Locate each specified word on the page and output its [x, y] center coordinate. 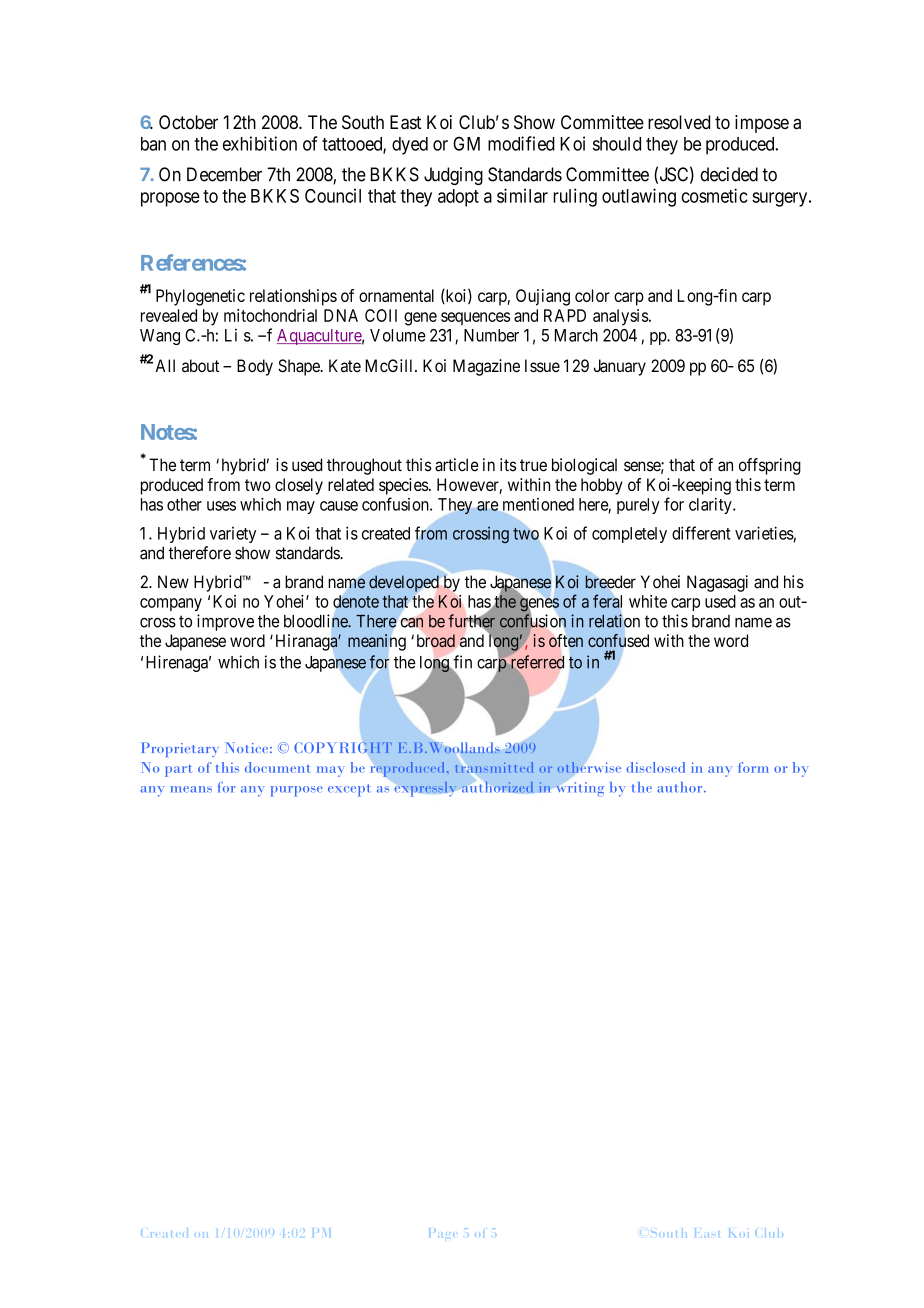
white [648, 601]
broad [436, 640]
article [456, 465]
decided [729, 174]
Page [441, 1233]
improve [225, 622]
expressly [425, 789]
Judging [453, 176]
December [224, 174]
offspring [770, 466]
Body [255, 367]
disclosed [655, 767]
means [191, 789]
